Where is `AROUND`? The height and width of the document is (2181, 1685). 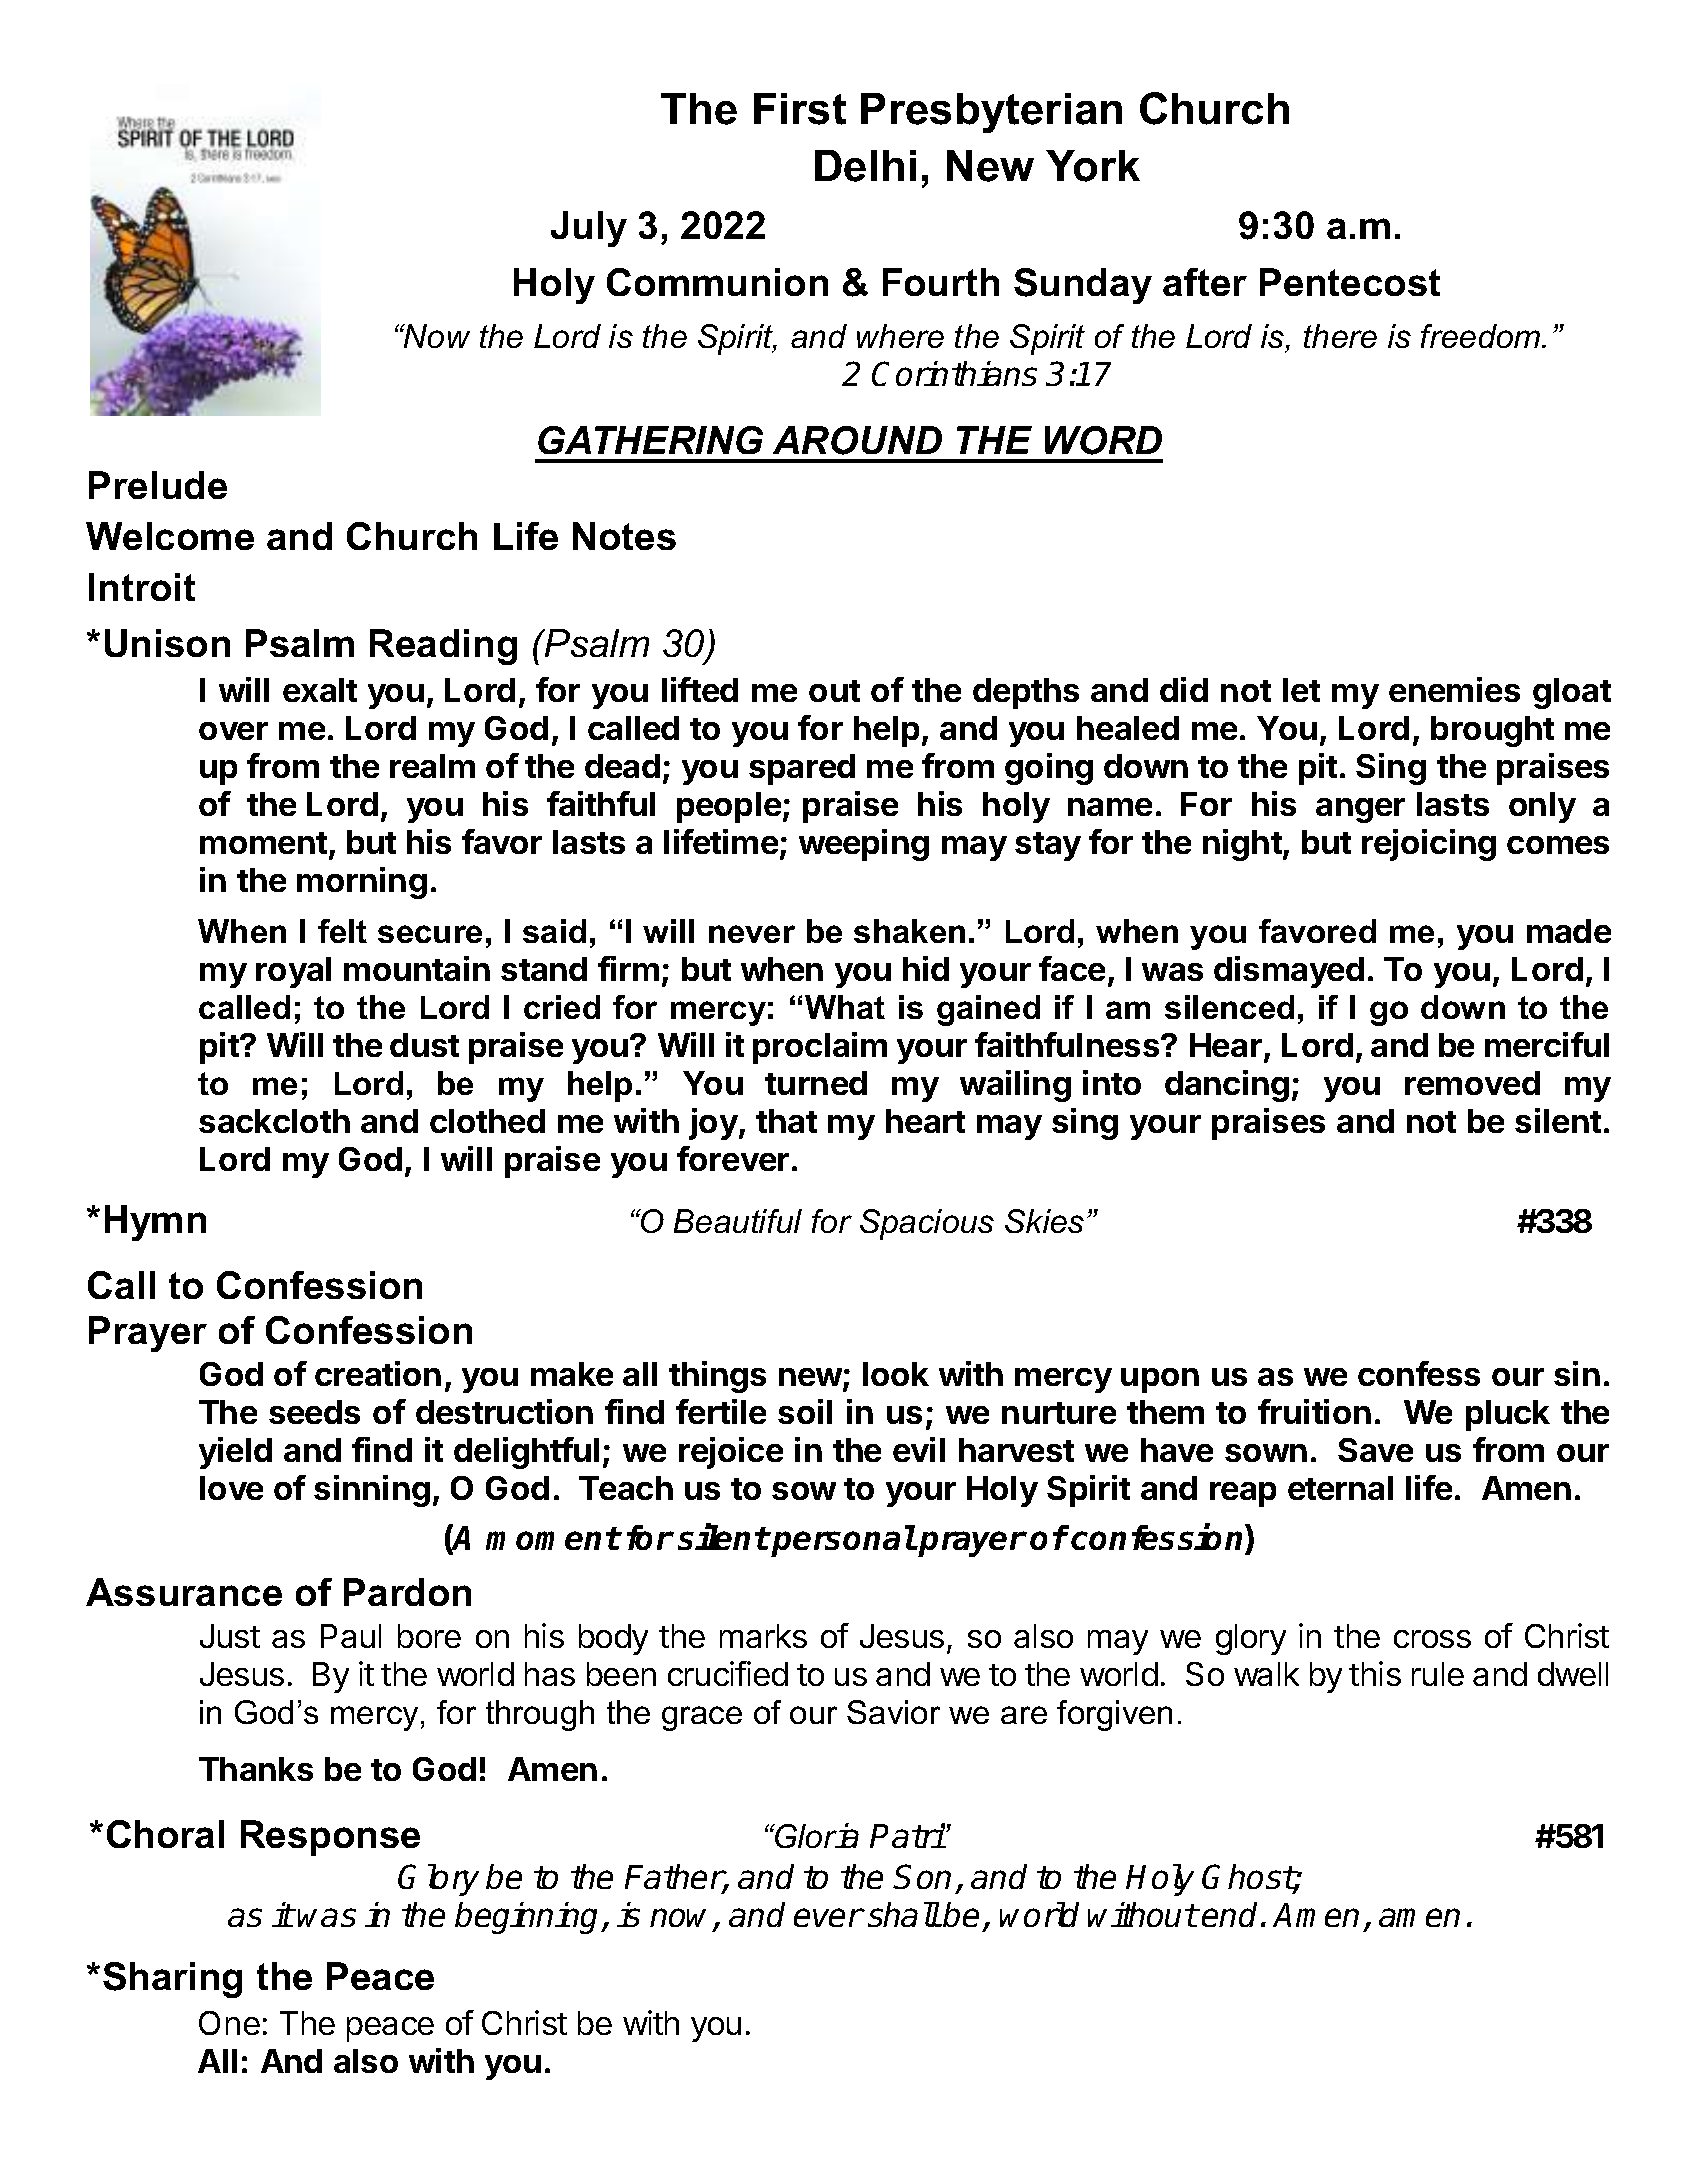
AROUND is located at coordinates (857, 440).
